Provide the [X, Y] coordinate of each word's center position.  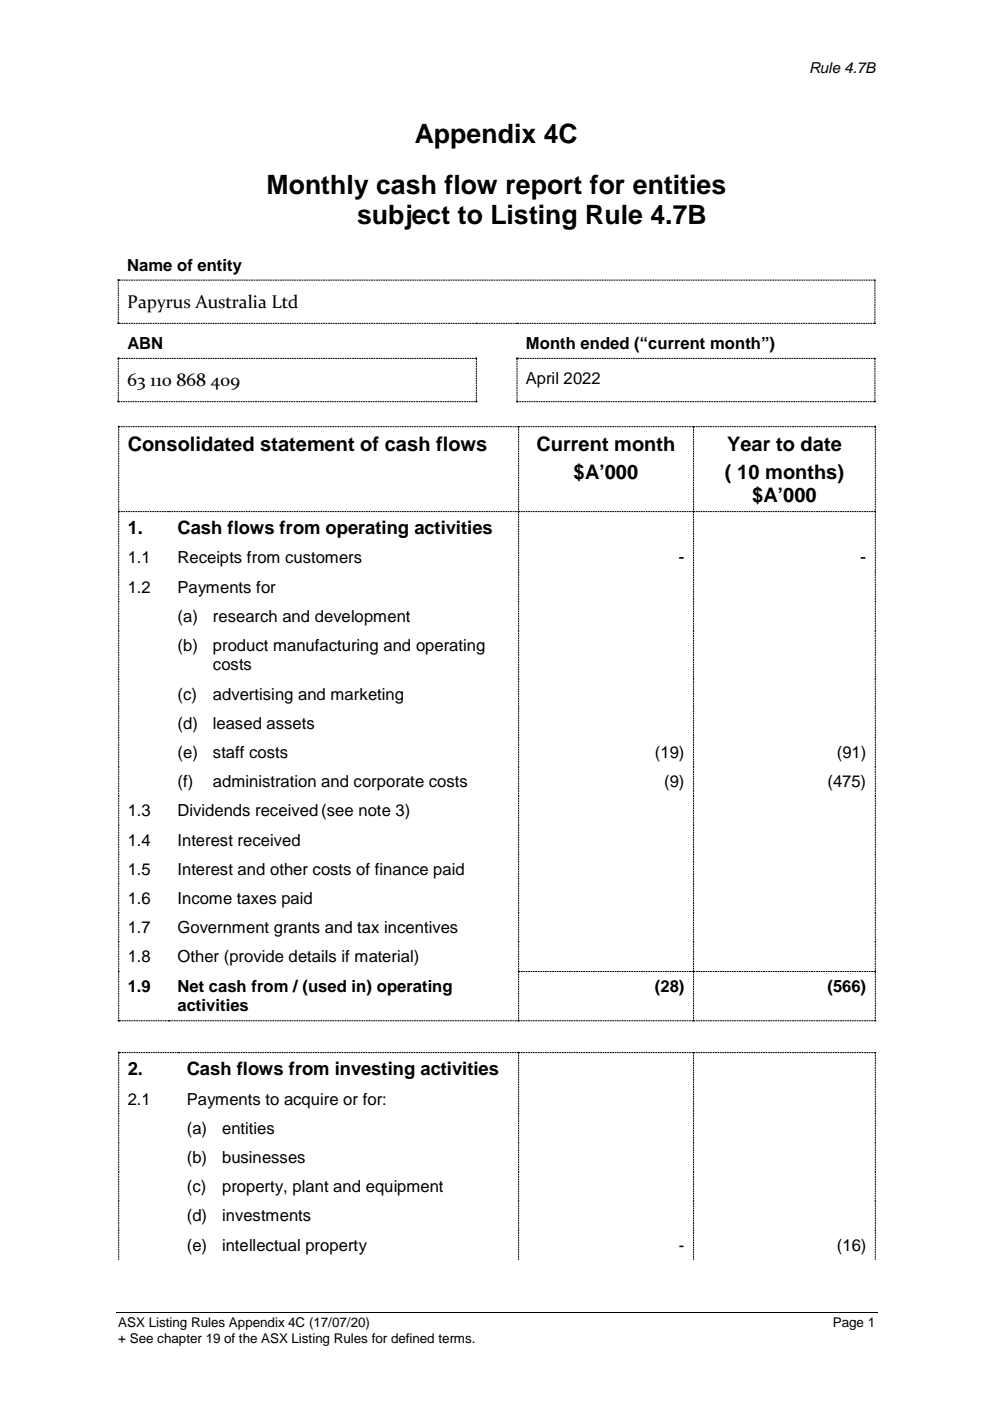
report [544, 188]
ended [604, 343]
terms [456, 1338]
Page [848, 1323]
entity [219, 267]
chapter [179, 1339]
